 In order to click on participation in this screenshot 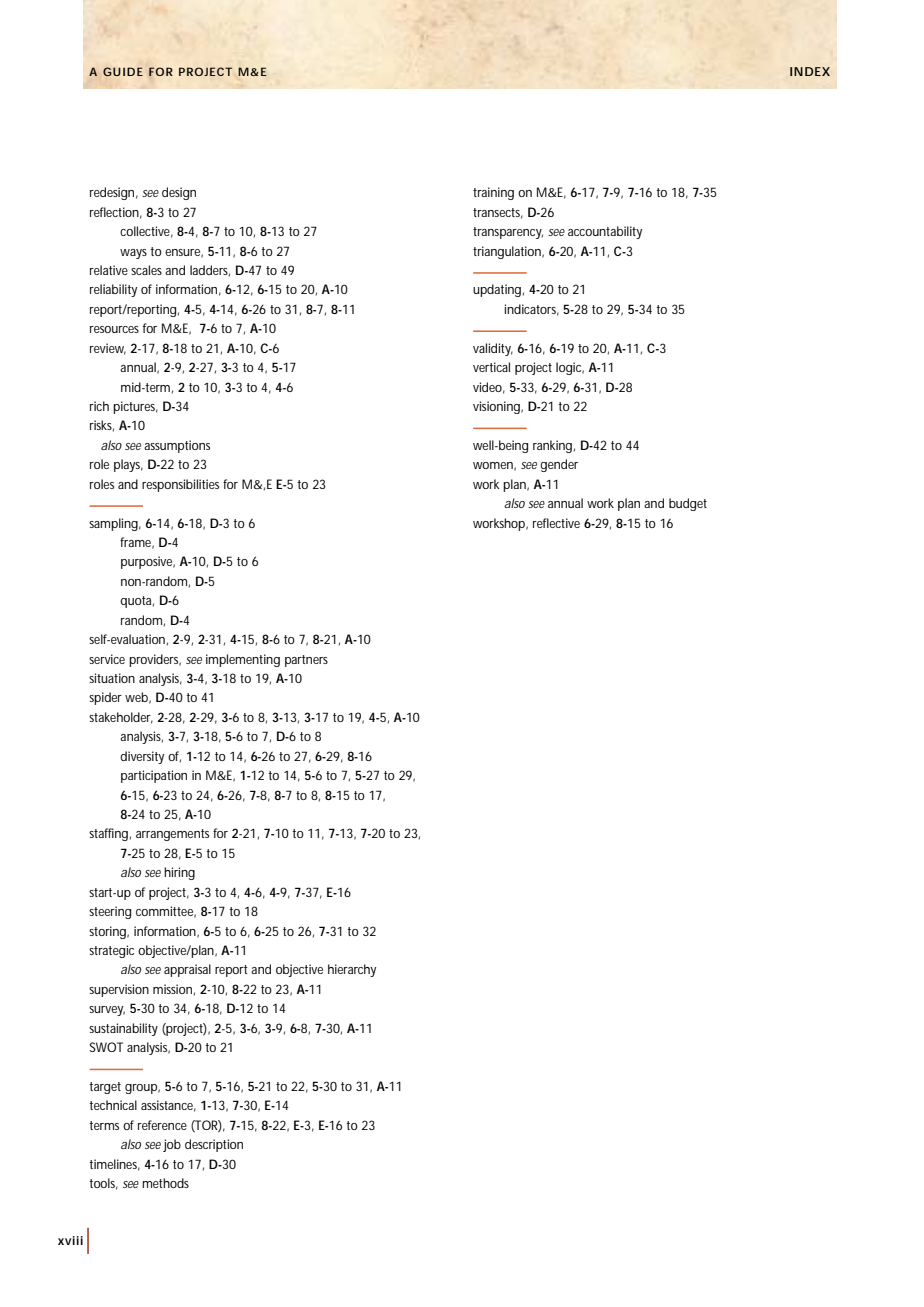, I will do `click(154, 776)`.
